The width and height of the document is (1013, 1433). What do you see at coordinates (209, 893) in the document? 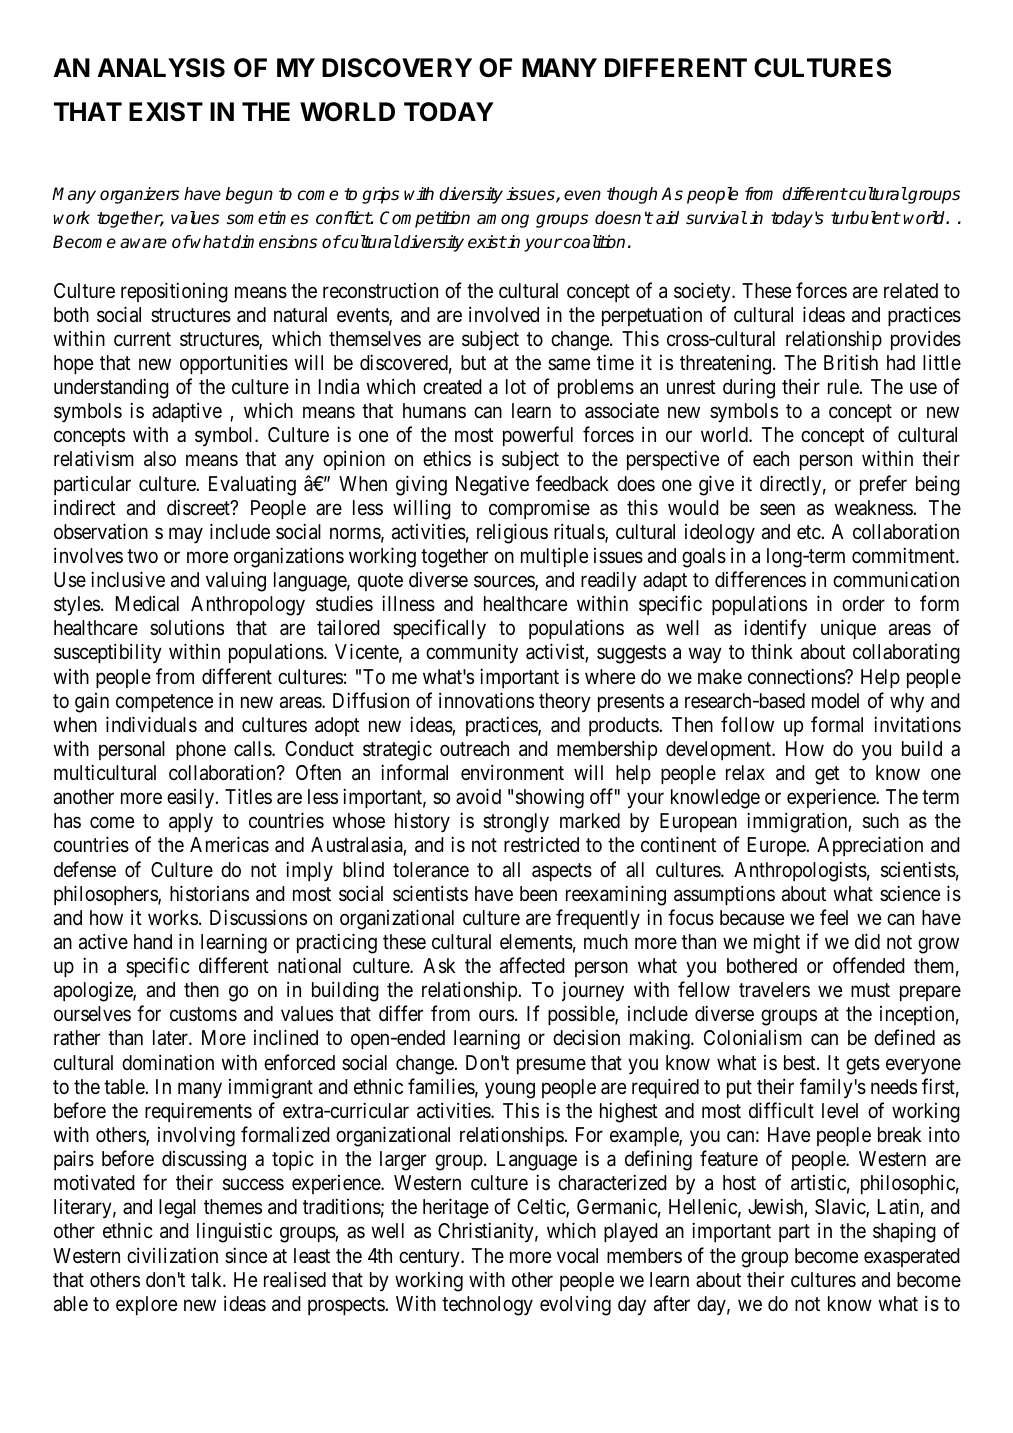
I see `historians` at bounding box center [209, 893].
